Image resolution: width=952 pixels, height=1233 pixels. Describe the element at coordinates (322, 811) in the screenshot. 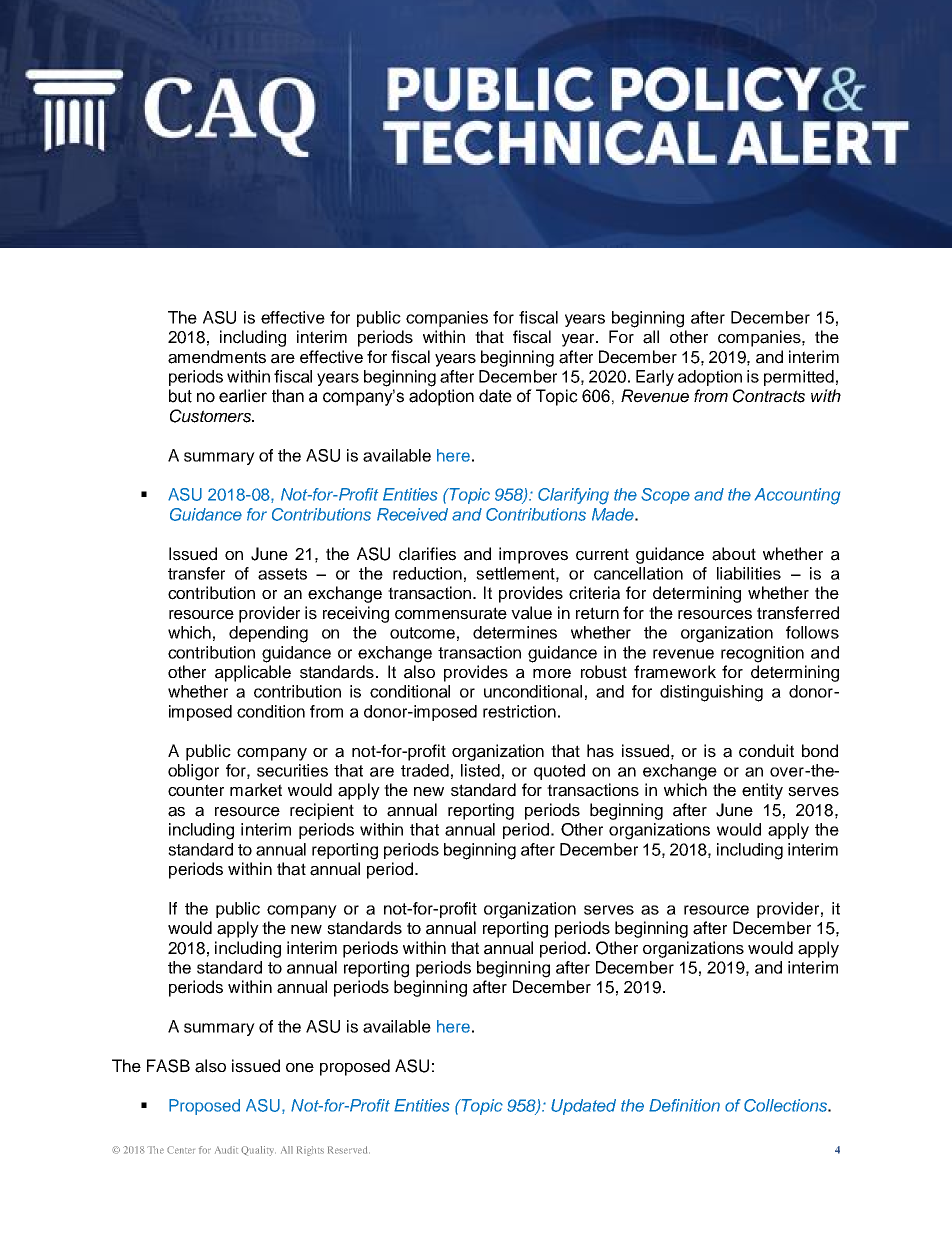

I see `recipient` at that location.
